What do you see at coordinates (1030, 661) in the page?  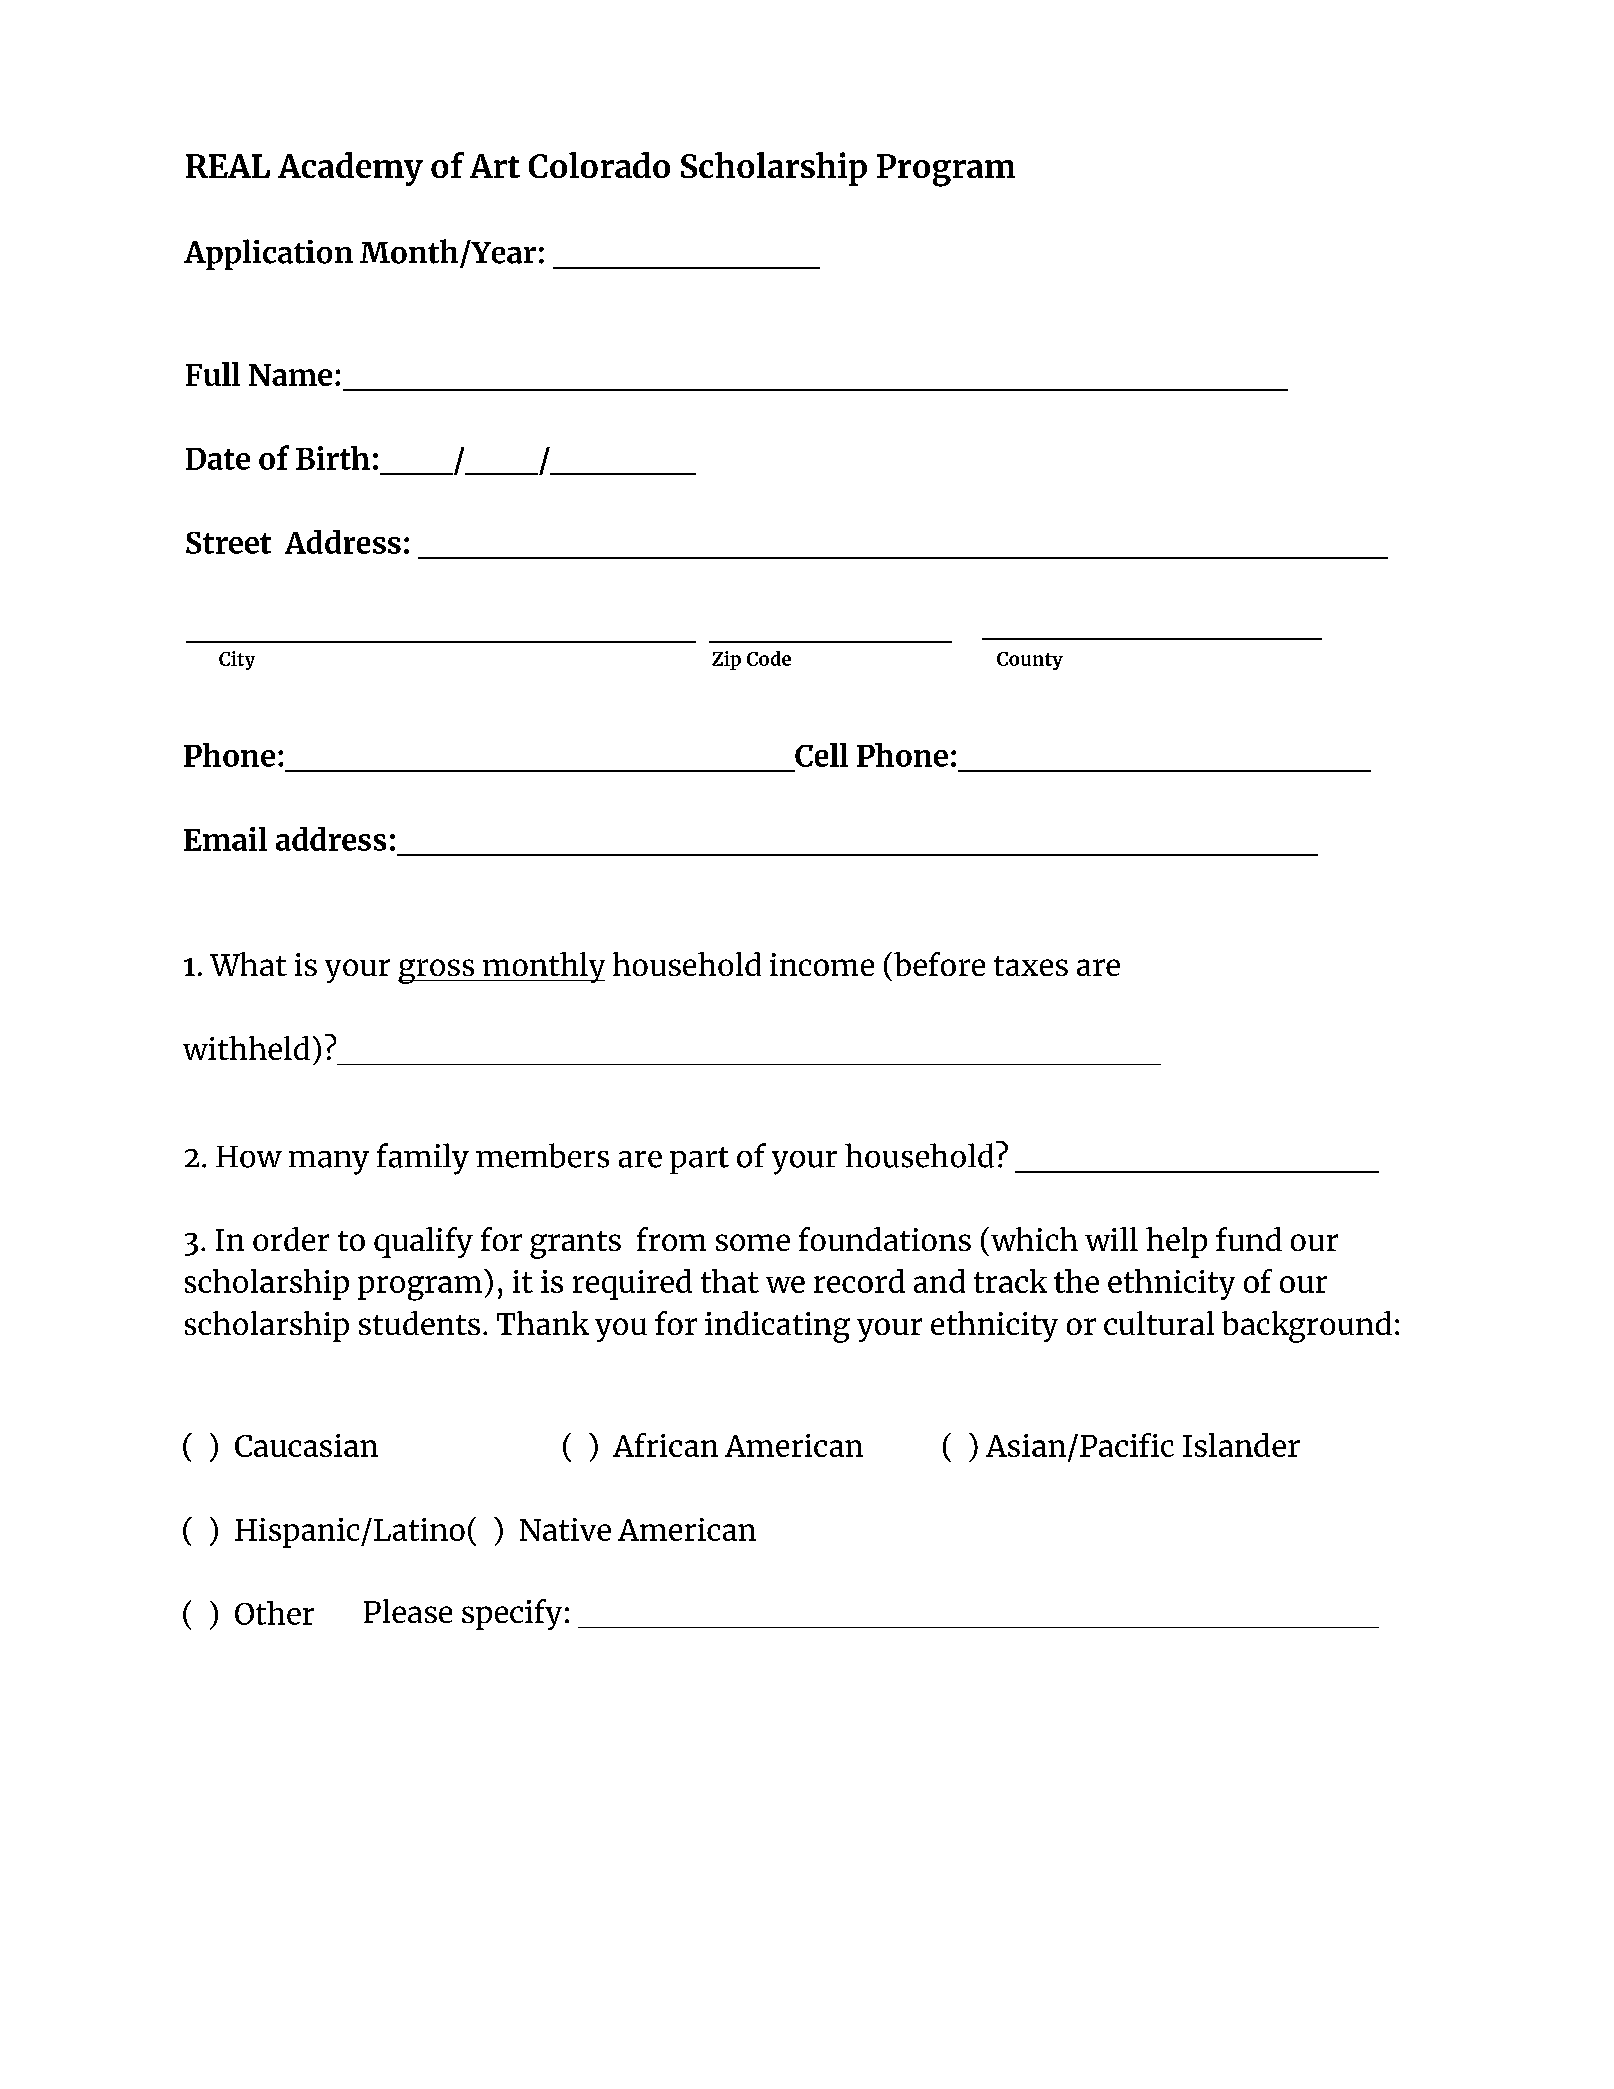 I see `County` at bounding box center [1030, 661].
